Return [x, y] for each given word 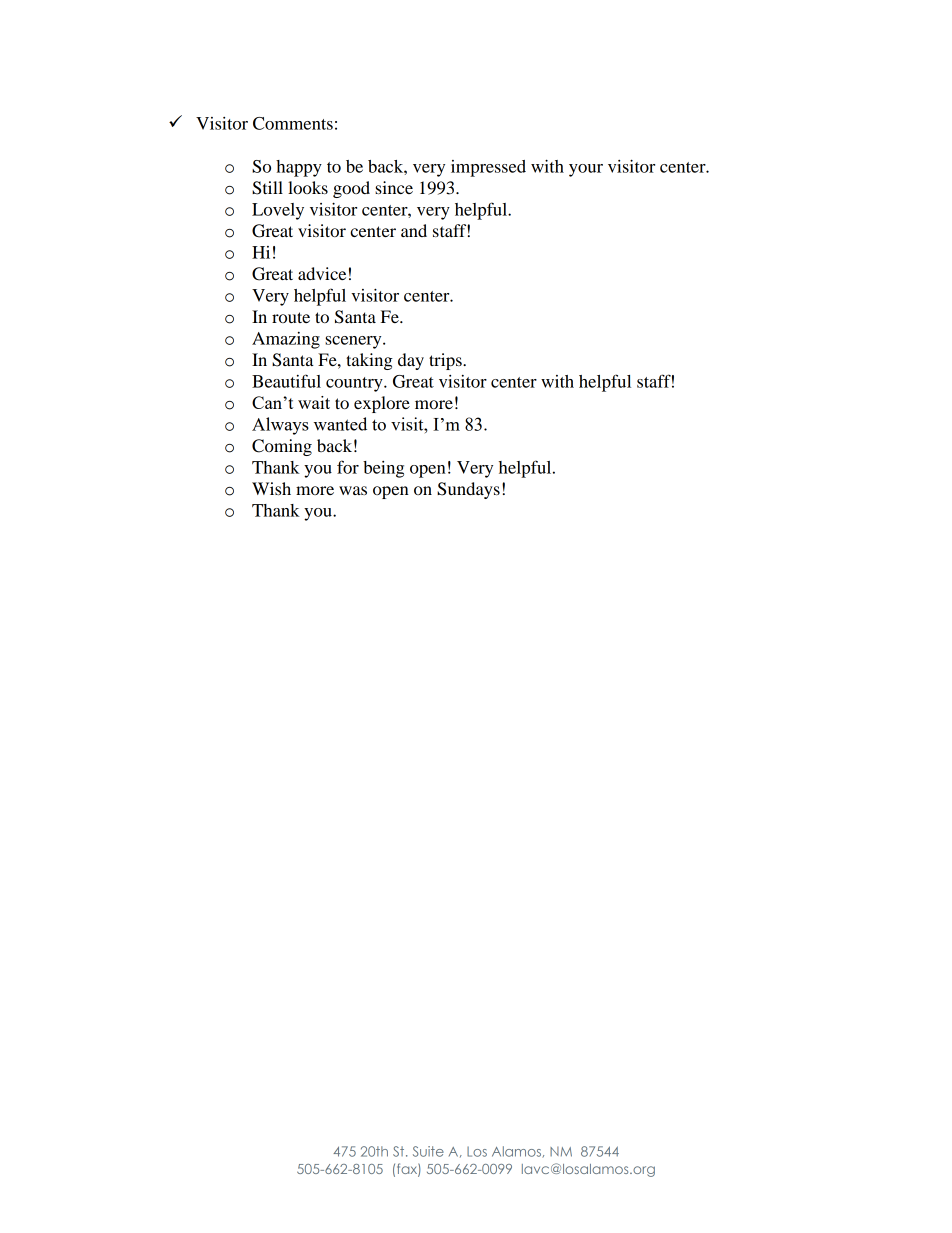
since [394, 187]
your [586, 170]
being [383, 469]
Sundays [468, 490]
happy [299, 168]
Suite [428, 1151]
